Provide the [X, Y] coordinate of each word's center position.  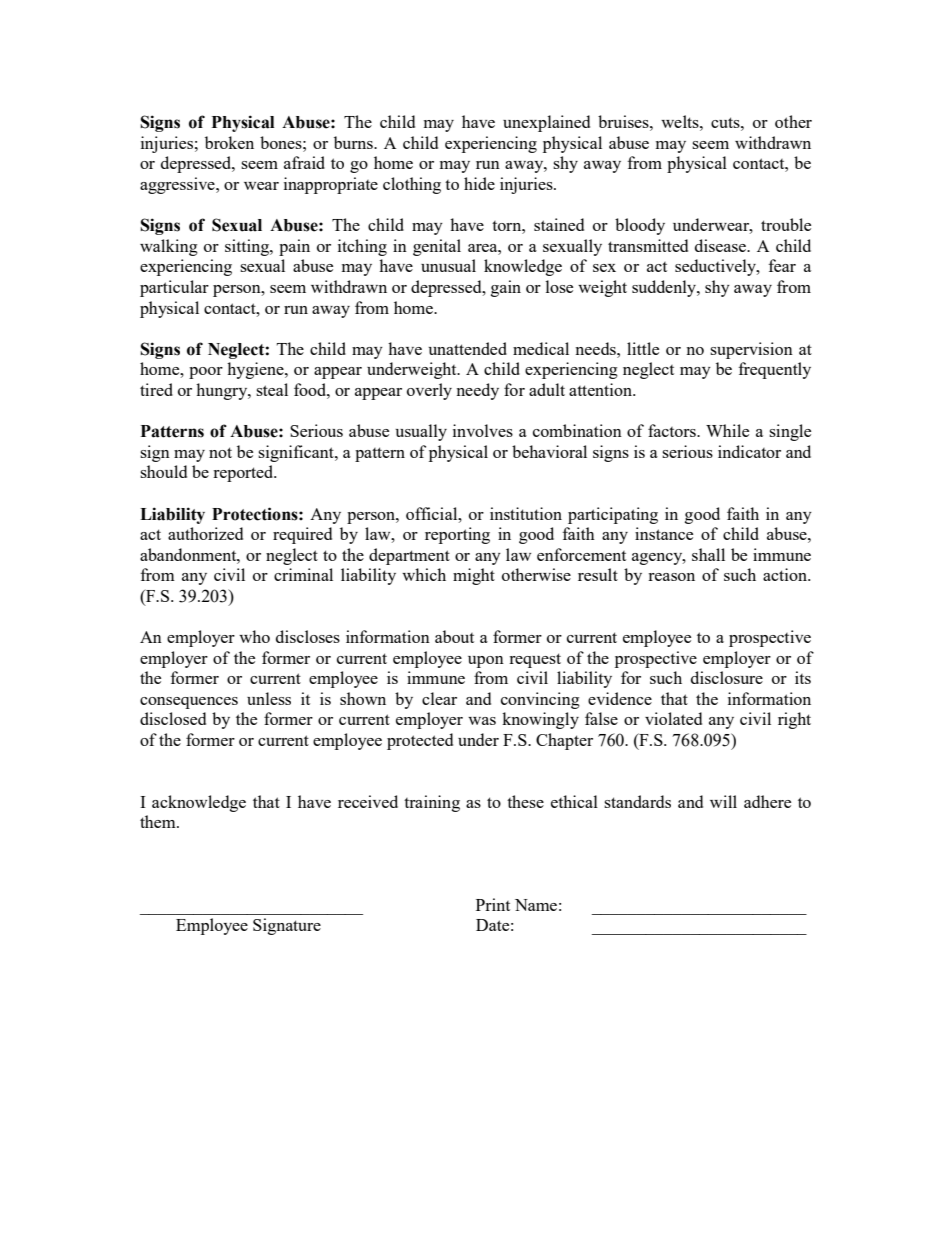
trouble [786, 224]
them [159, 821]
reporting [457, 535]
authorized [205, 533]
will [723, 801]
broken [229, 142]
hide [479, 183]
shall [708, 554]
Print [493, 904]
